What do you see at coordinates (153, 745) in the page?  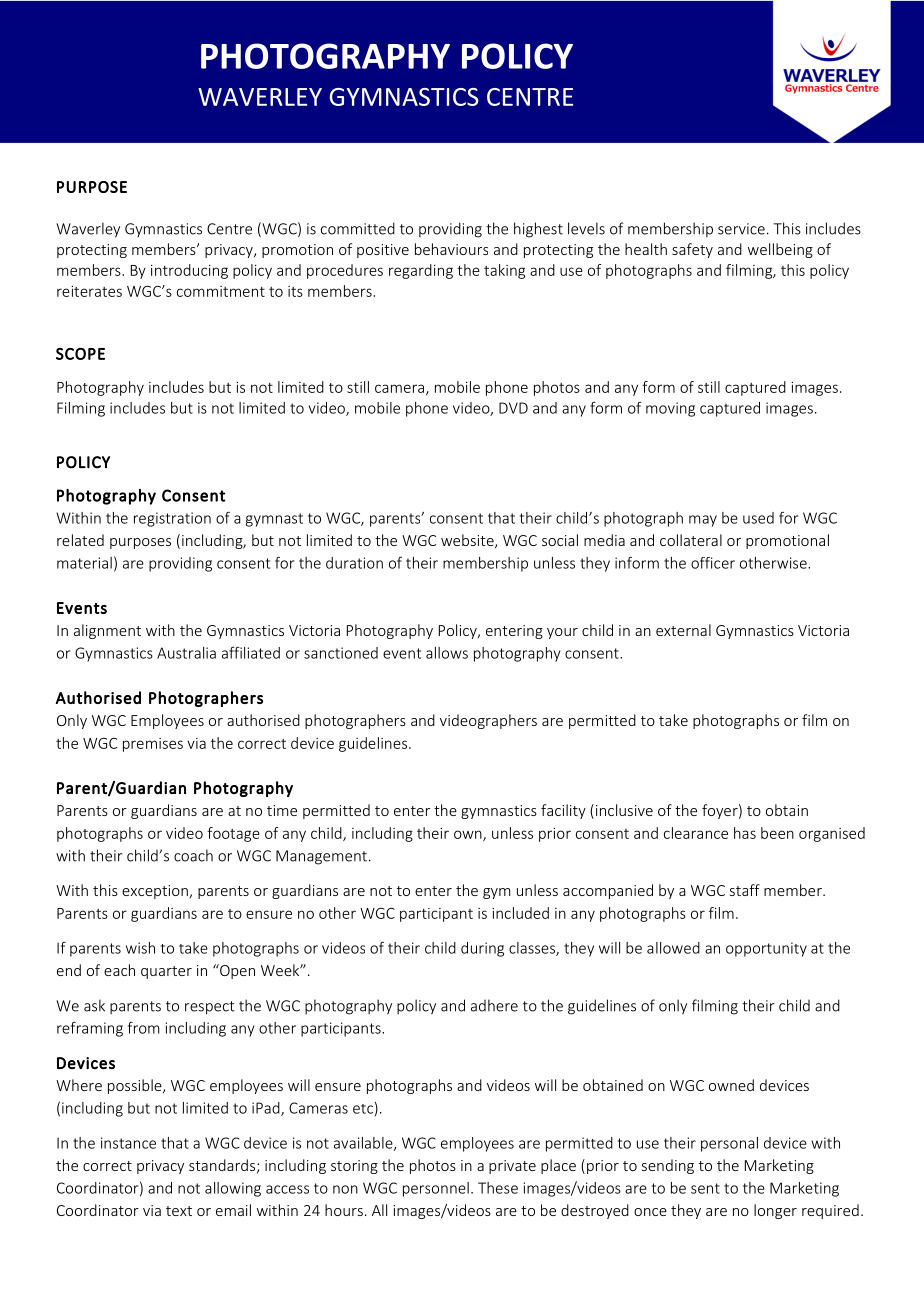 I see `premises` at bounding box center [153, 745].
